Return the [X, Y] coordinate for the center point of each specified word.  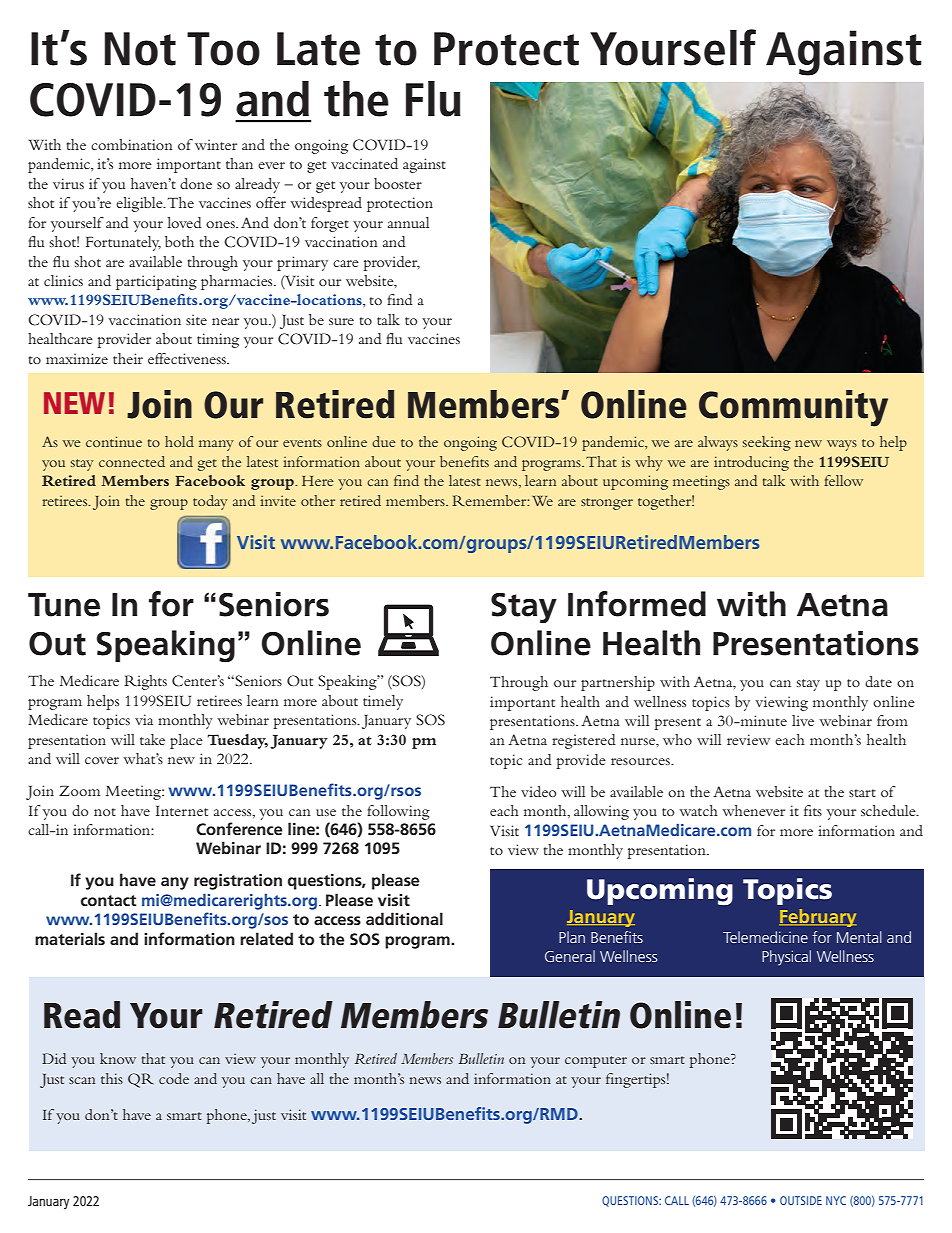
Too [223, 49]
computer [596, 1062]
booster [398, 183]
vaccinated [364, 163]
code [174, 1078]
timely [383, 702]
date [878, 681]
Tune [64, 605]
